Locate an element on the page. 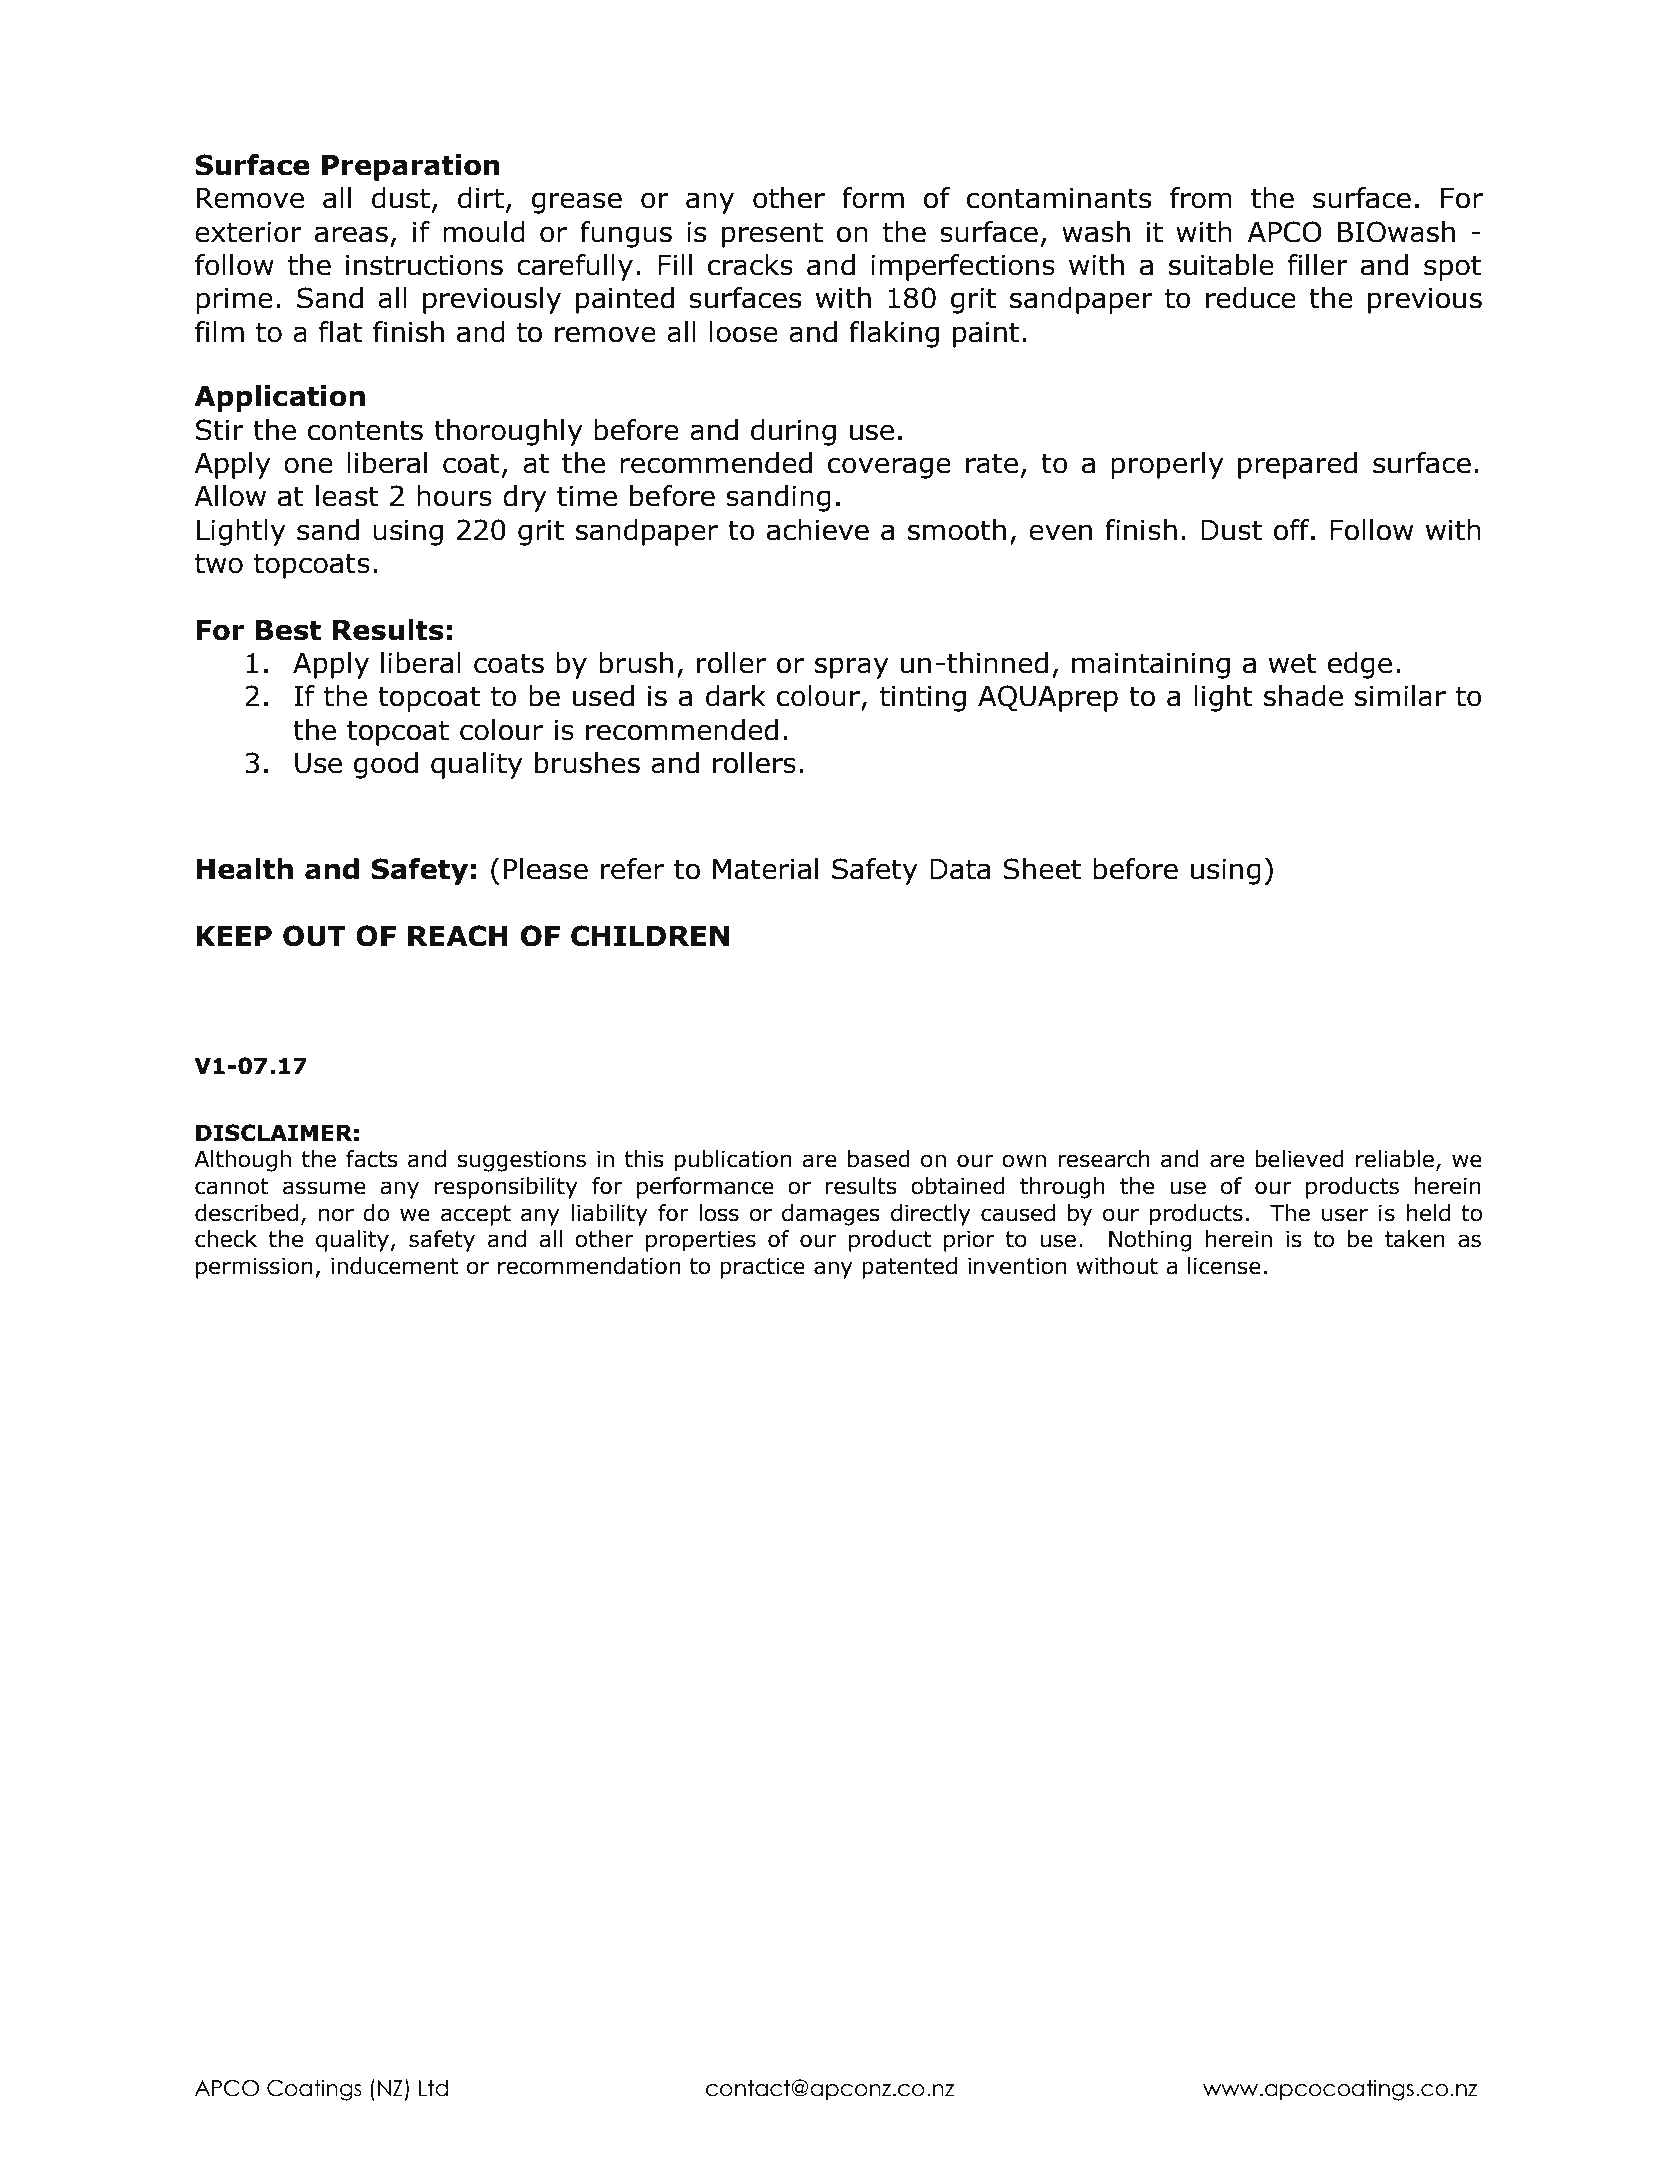 This document has height=2170, width=1677. practice is located at coordinates (762, 1268).
